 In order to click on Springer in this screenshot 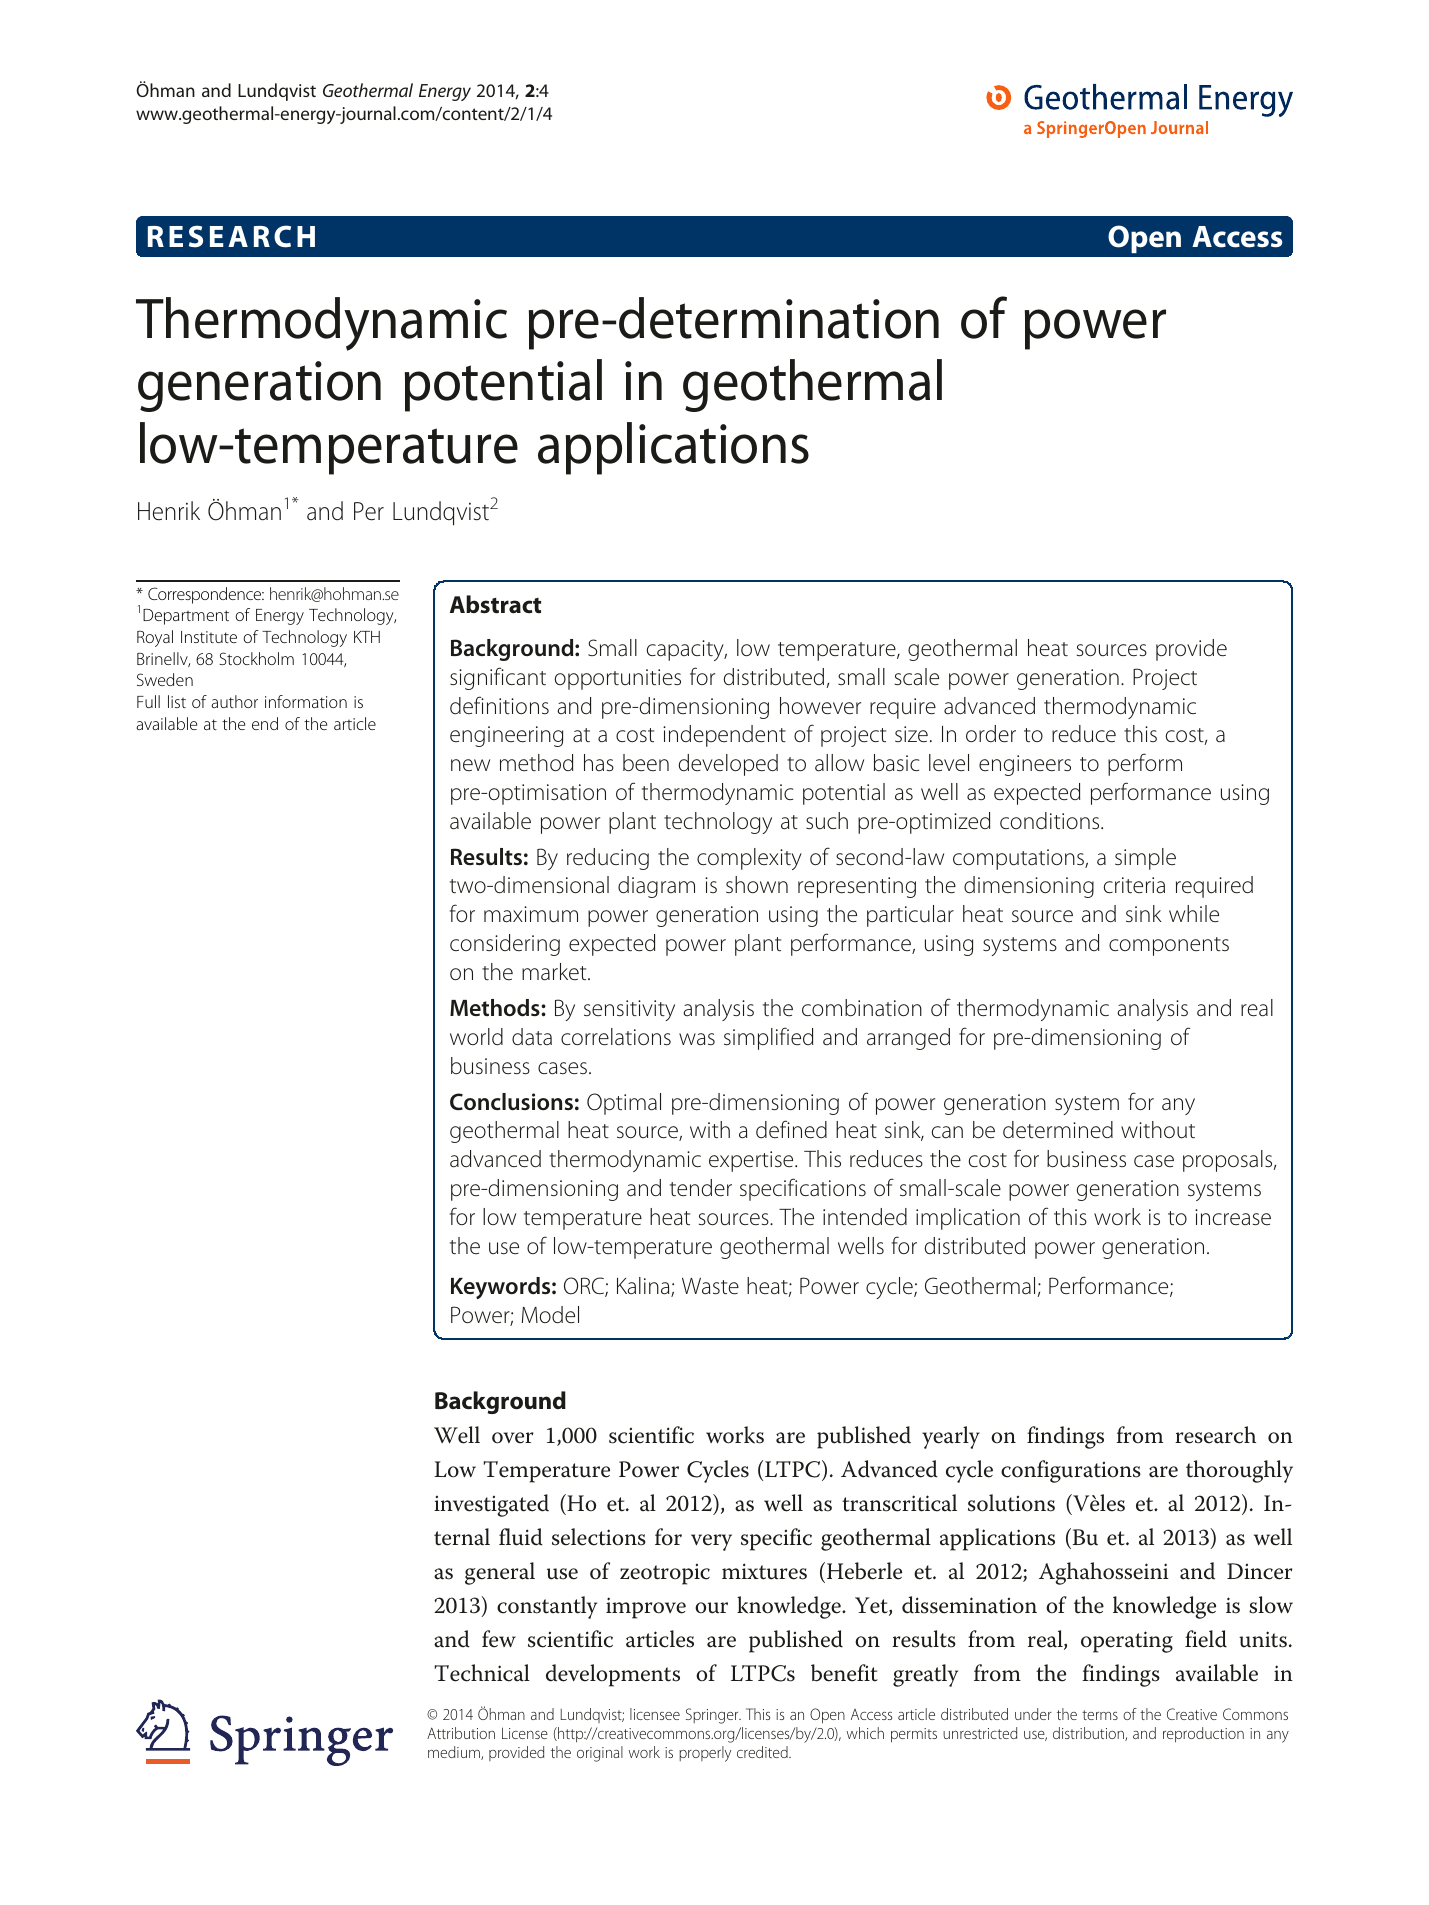, I will do `click(713, 1716)`.
